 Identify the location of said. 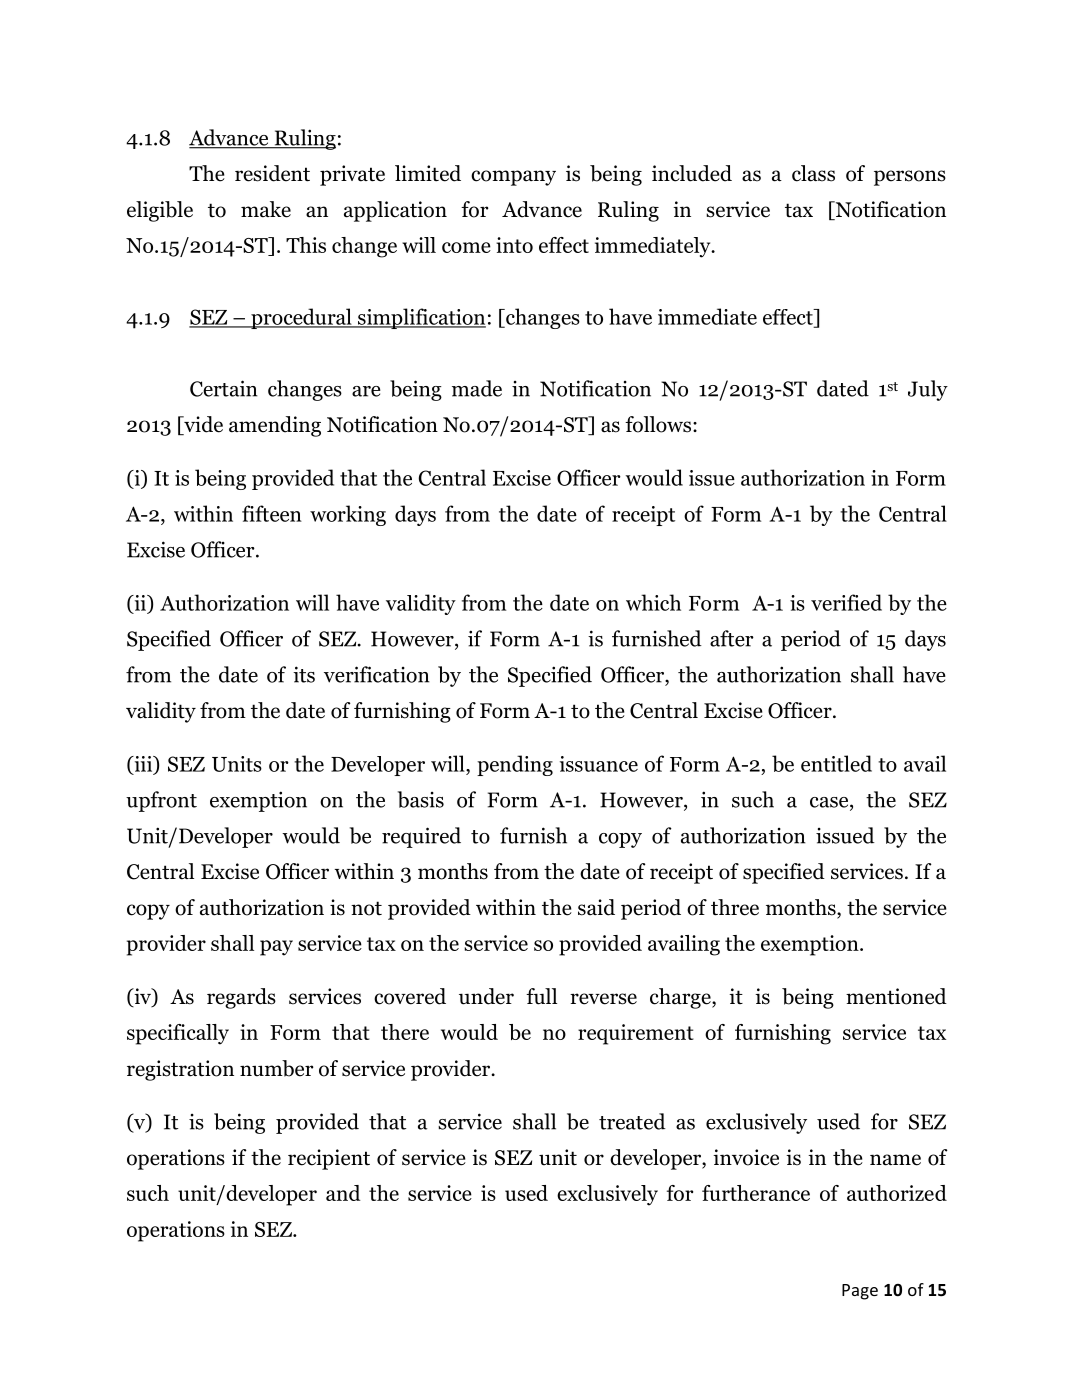
(596, 907).
